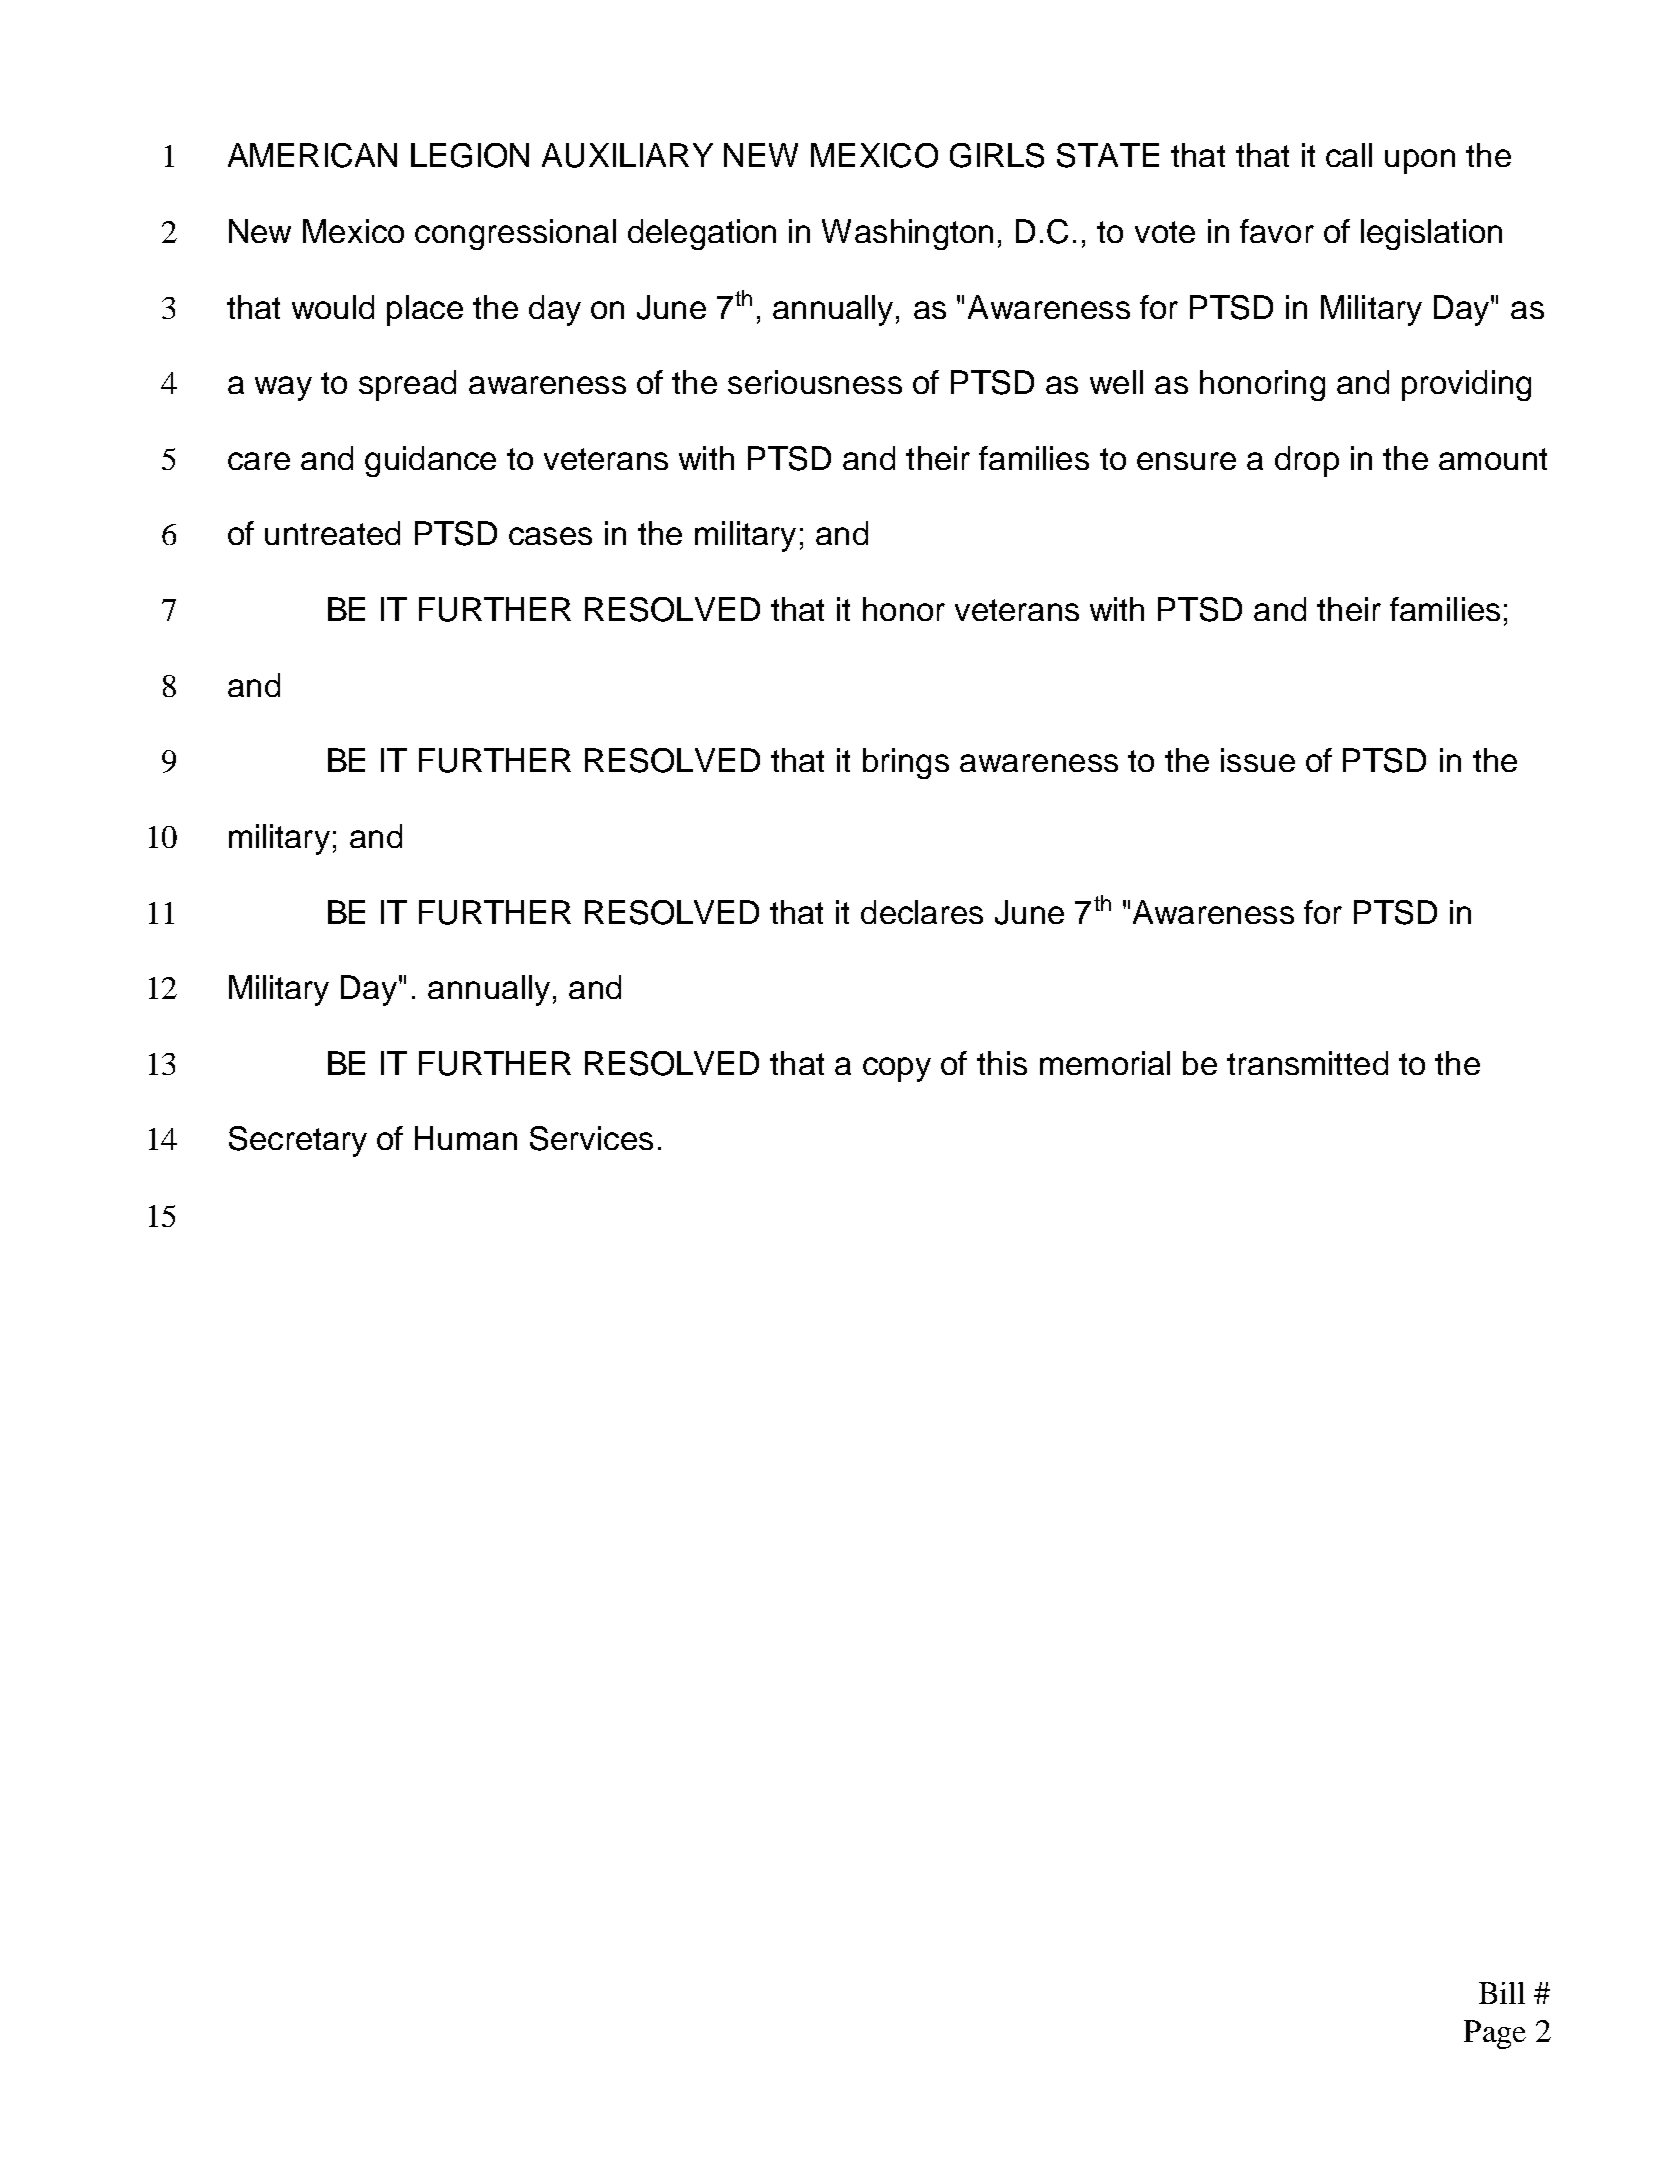  I want to click on seriousness, so click(815, 382).
